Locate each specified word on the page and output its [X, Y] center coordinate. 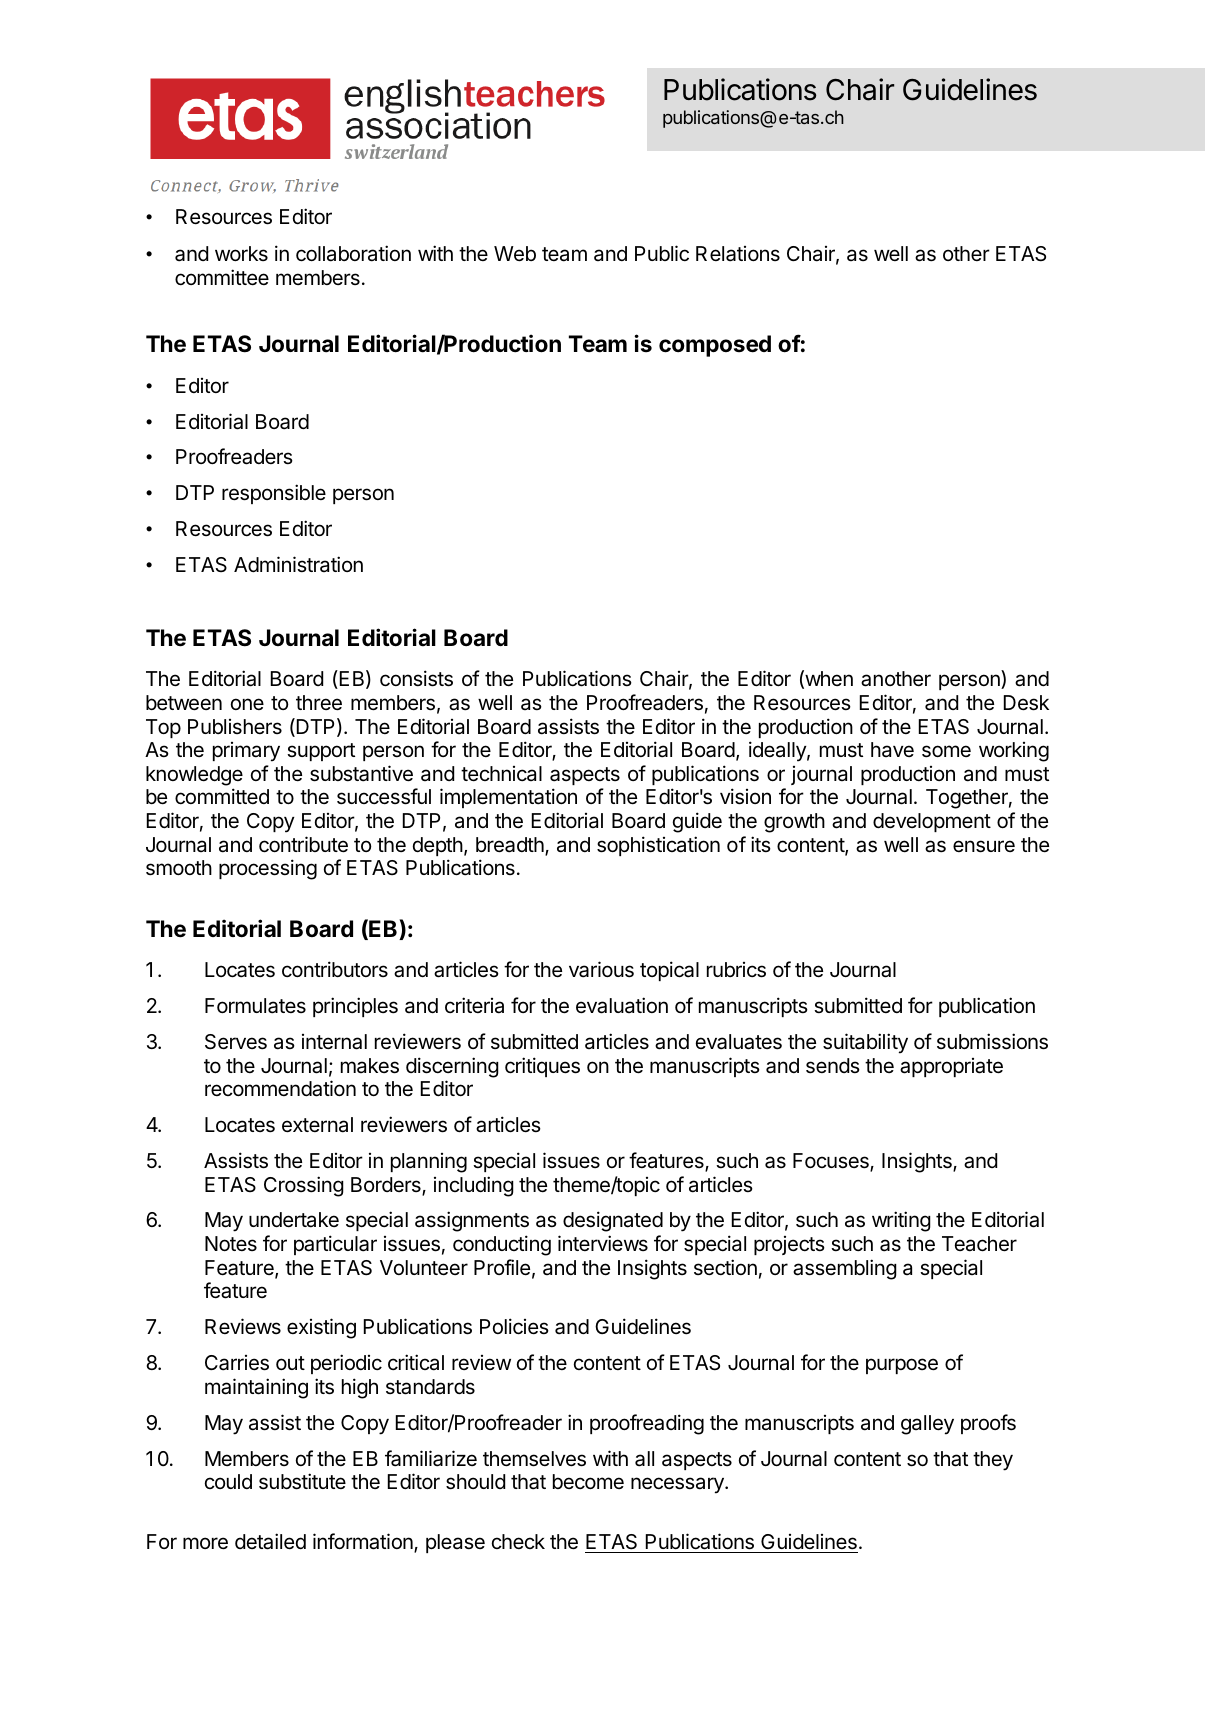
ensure [984, 846]
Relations [738, 254]
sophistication [658, 846]
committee [222, 277]
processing [268, 869]
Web [515, 254]
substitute [302, 1481]
